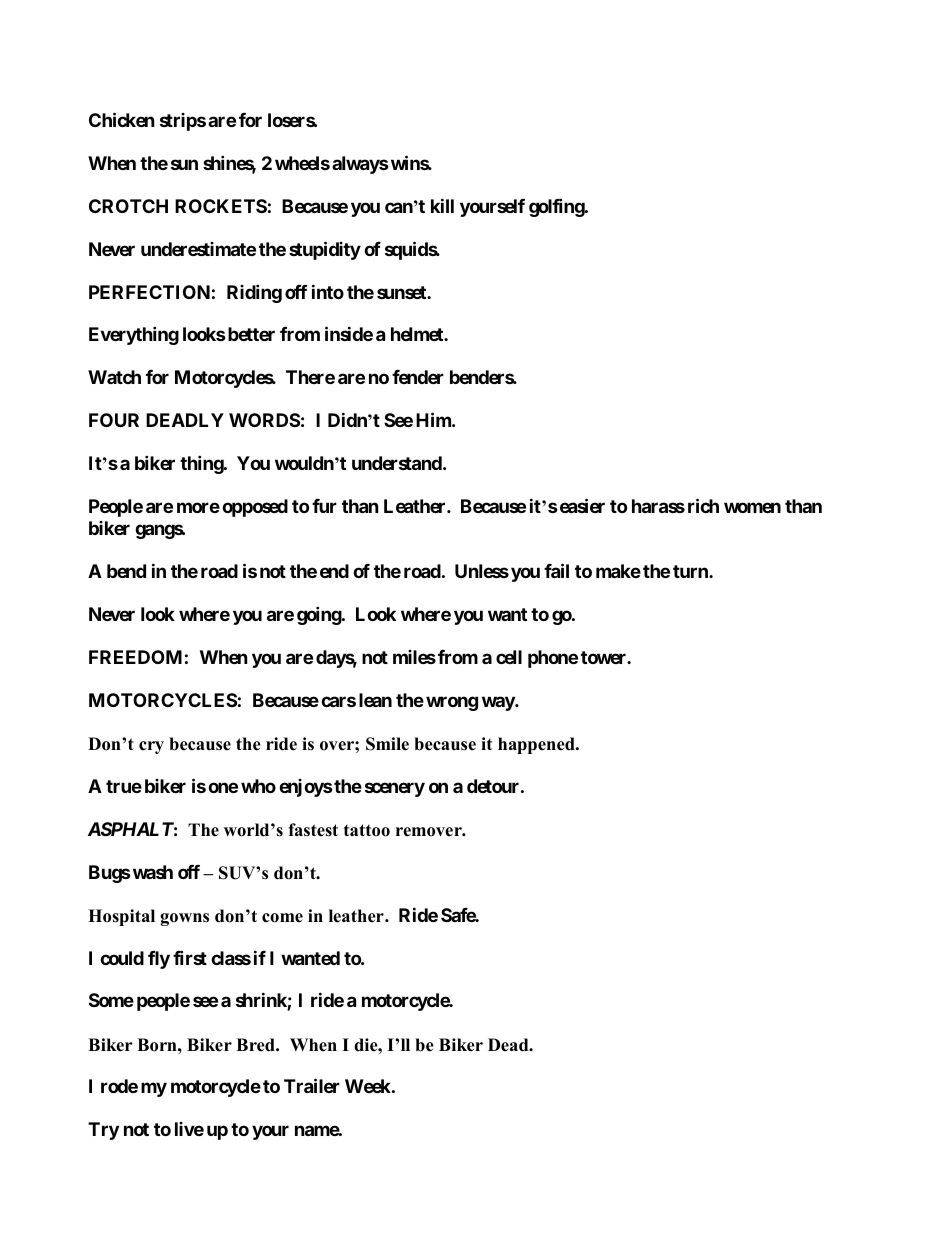  I want to click on FREEDOM, so click(135, 657).
